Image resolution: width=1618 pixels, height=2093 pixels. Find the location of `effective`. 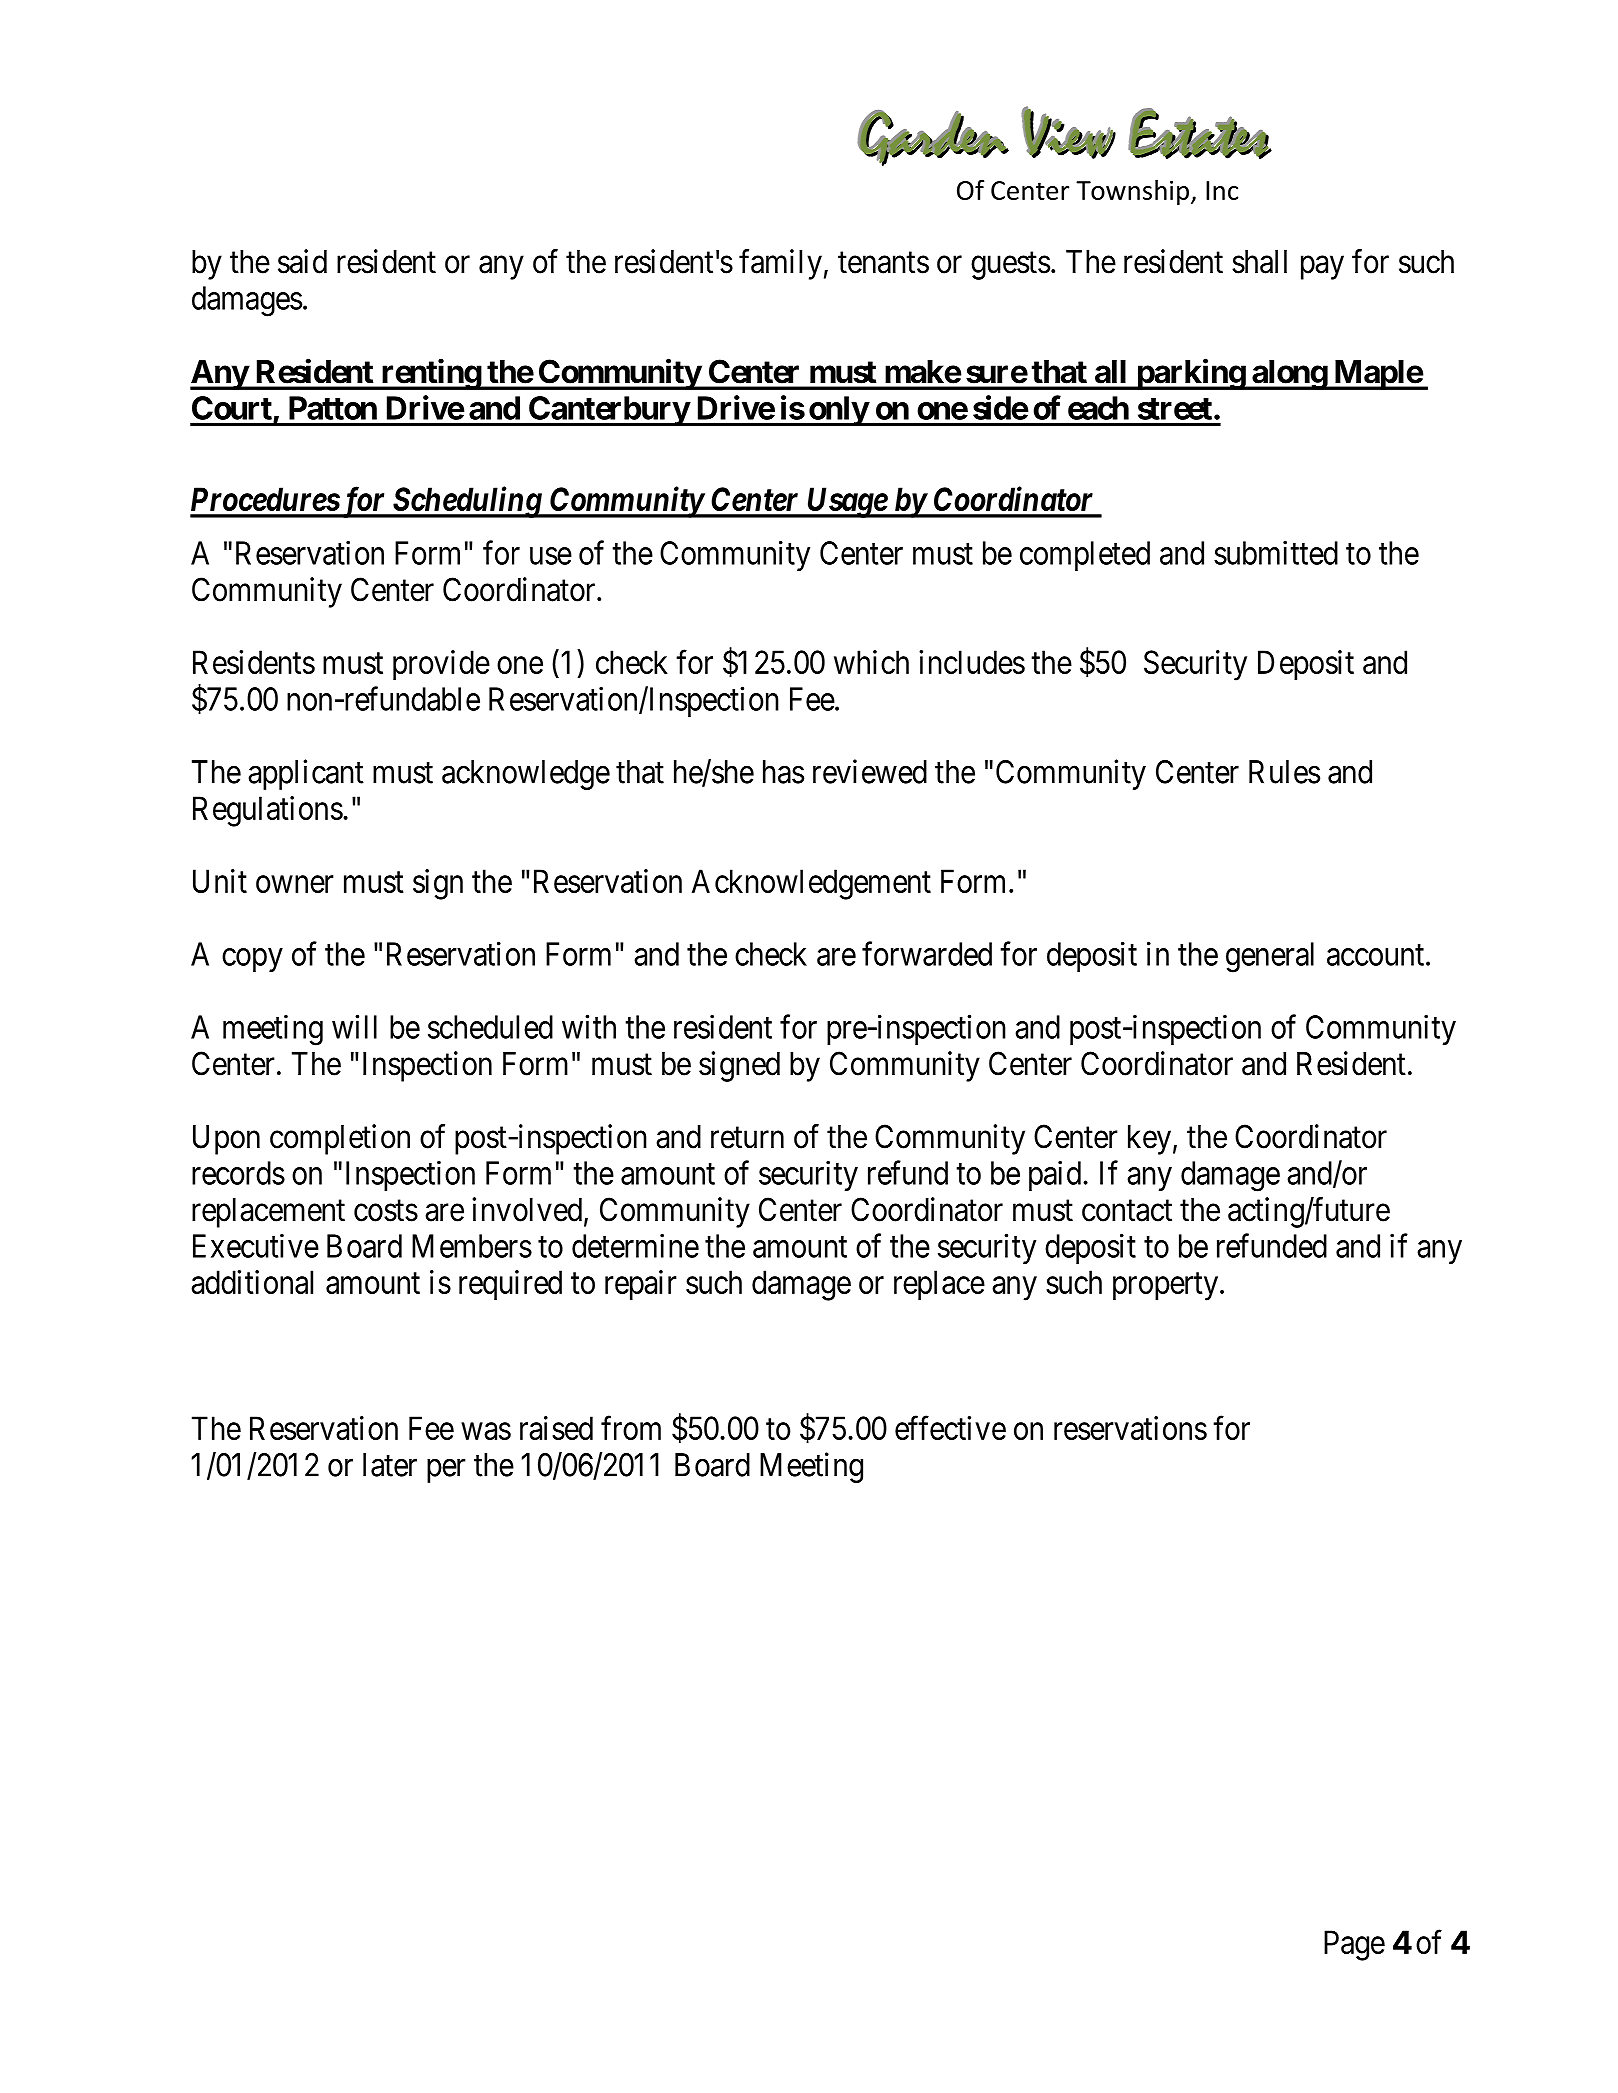

effective is located at coordinates (950, 1428).
